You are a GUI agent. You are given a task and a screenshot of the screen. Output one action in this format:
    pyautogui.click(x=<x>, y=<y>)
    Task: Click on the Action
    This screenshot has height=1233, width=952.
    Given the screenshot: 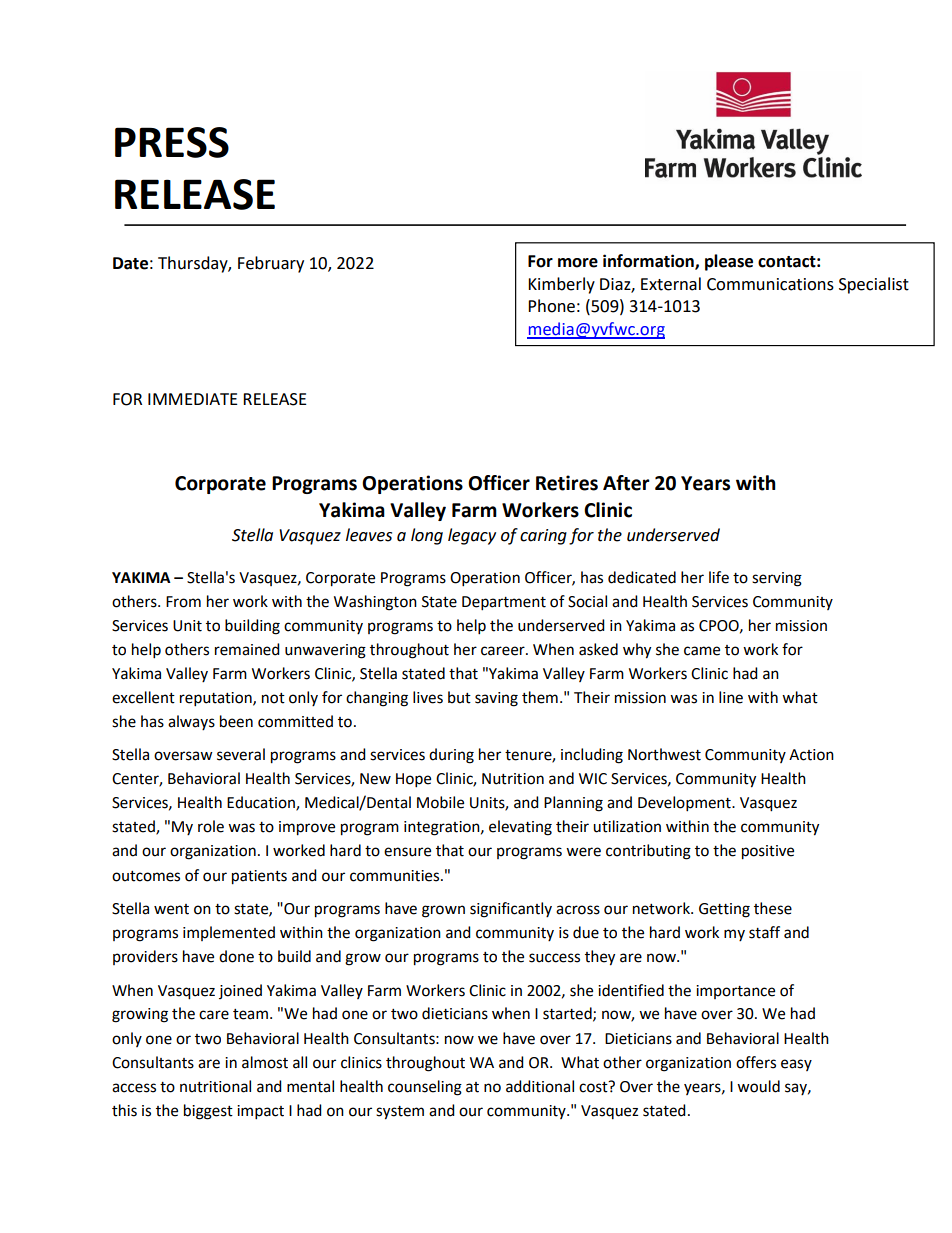 What is the action you would take?
    pyautogui.click(x=811, y=755)
